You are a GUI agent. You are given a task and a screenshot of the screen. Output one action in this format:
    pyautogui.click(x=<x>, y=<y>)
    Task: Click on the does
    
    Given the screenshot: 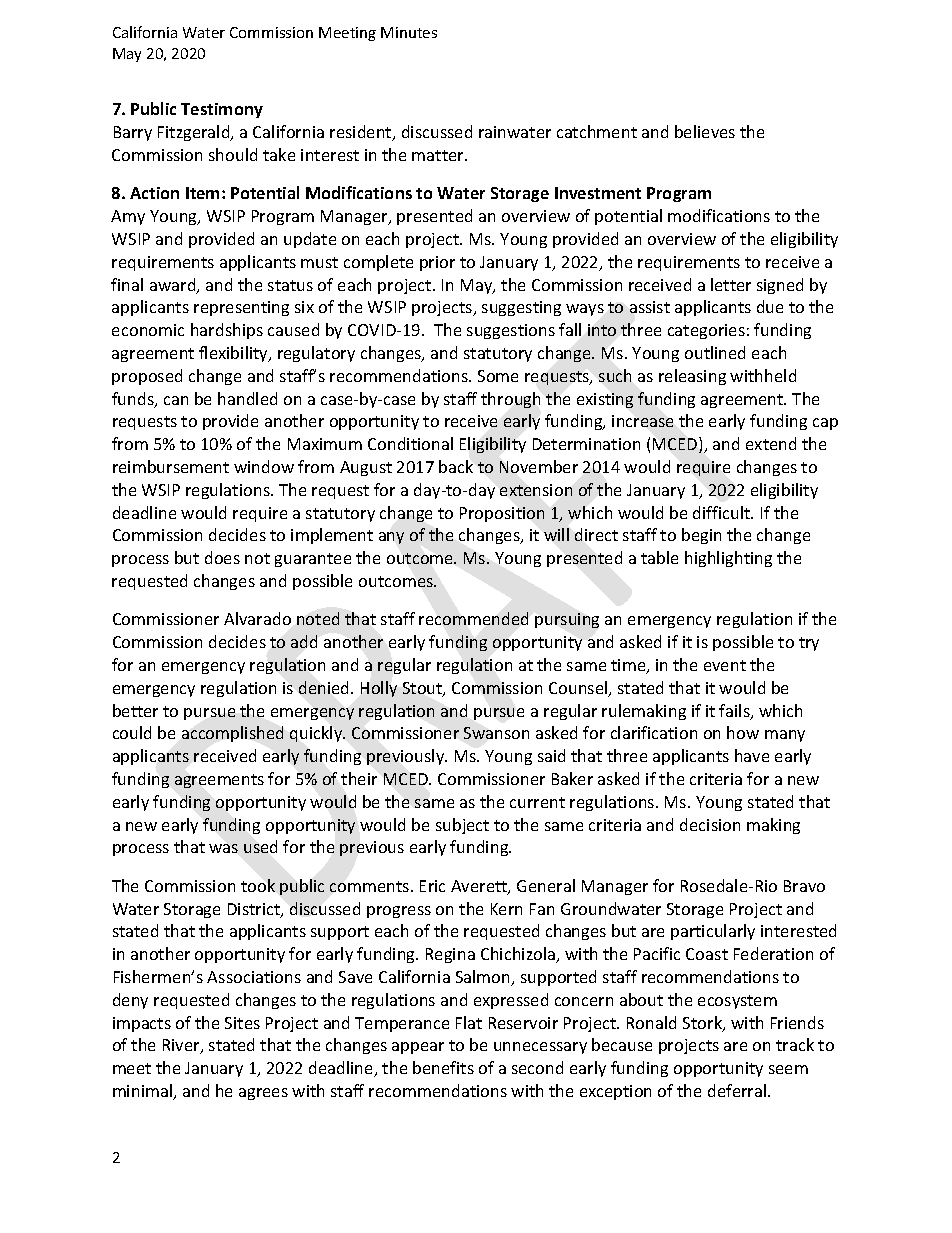 What is the action you would take?
    pyautogui.click(x=222, y=557)
